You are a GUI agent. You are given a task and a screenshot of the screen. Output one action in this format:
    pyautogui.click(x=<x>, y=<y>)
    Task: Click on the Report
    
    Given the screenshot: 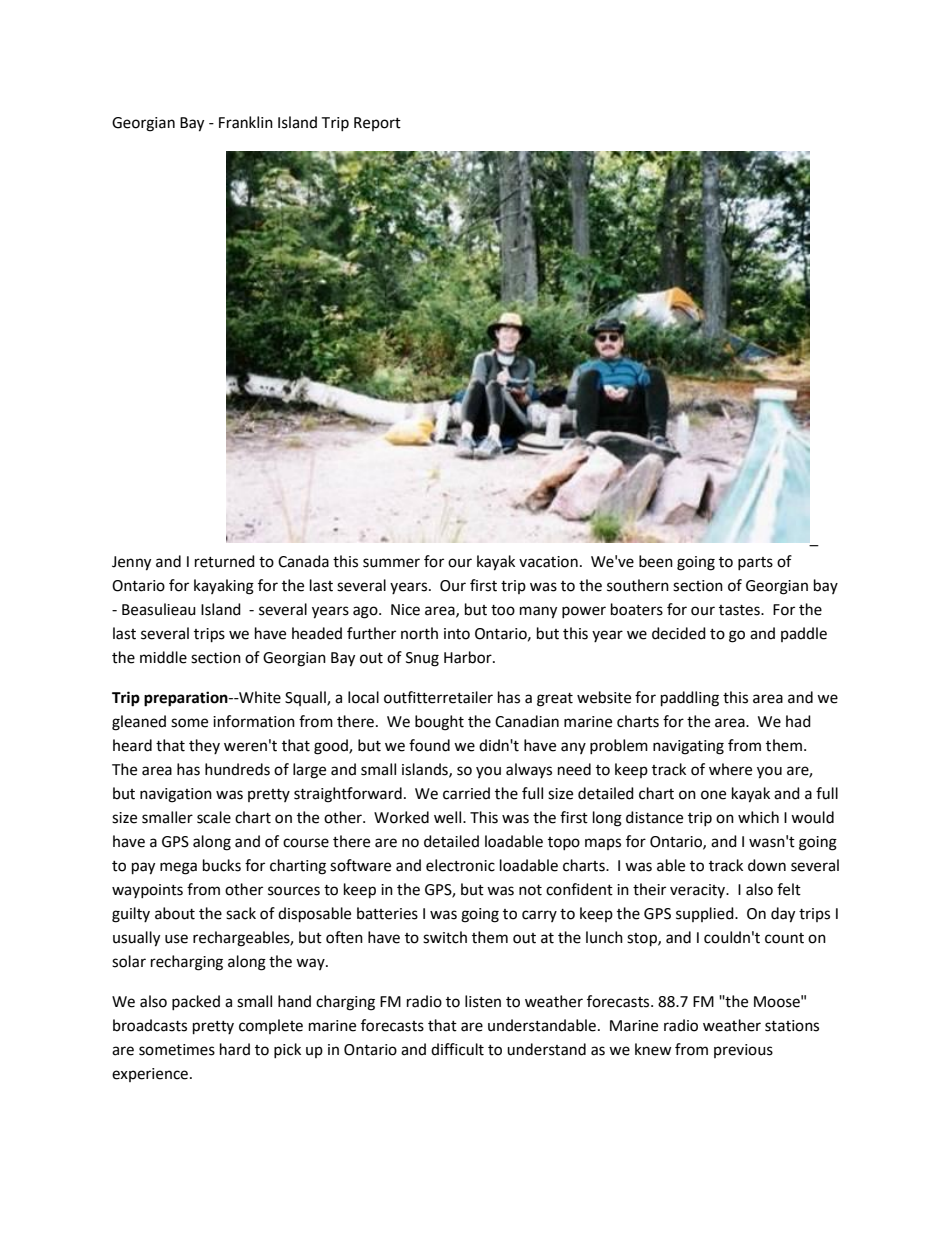 What is the action you would take?
    pyautogui.click(x=377, y=124)
